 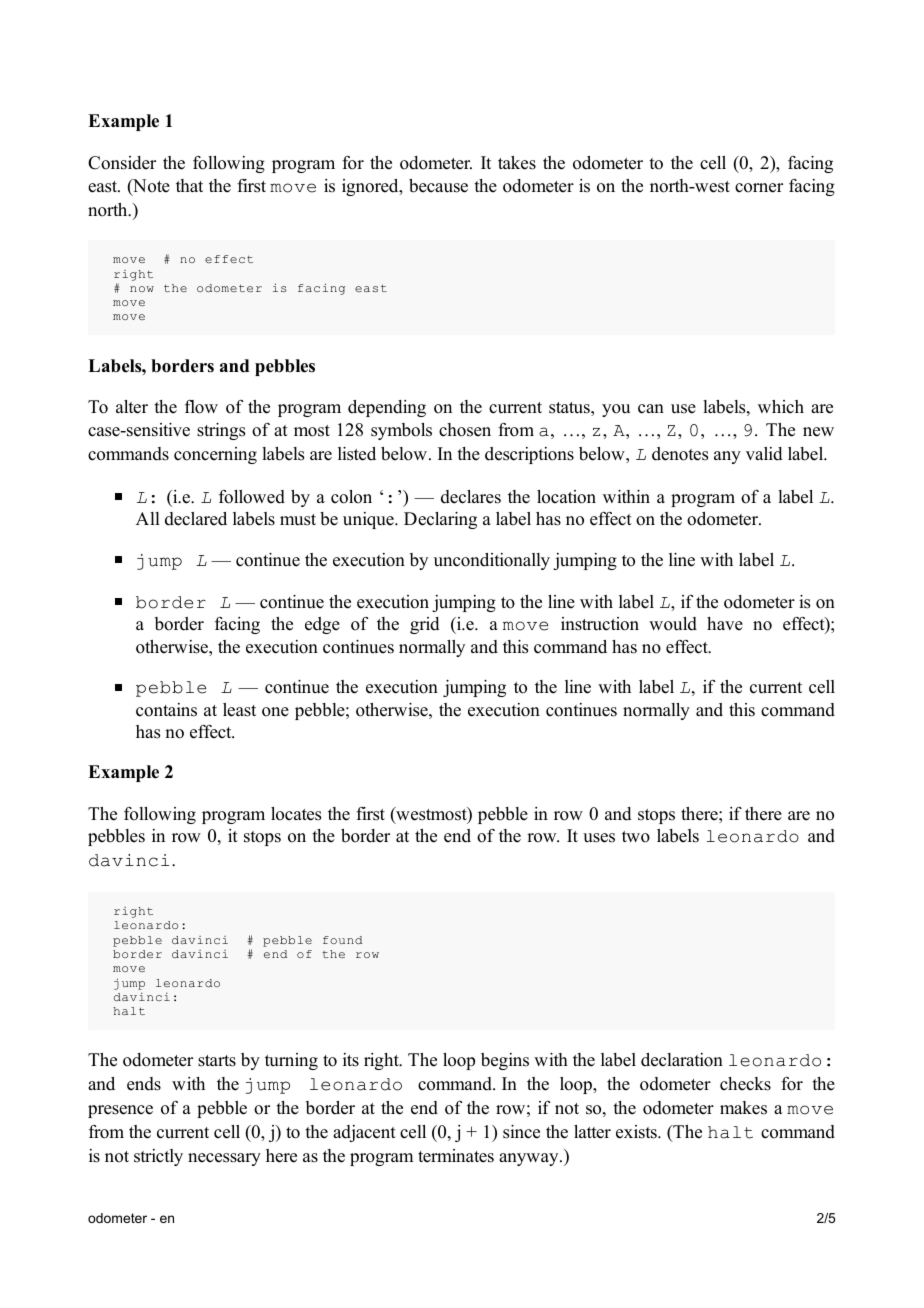 What do you see at coordinates (636, 837) in the screenshot?
I see `two` at bounding box center [636, 837].
